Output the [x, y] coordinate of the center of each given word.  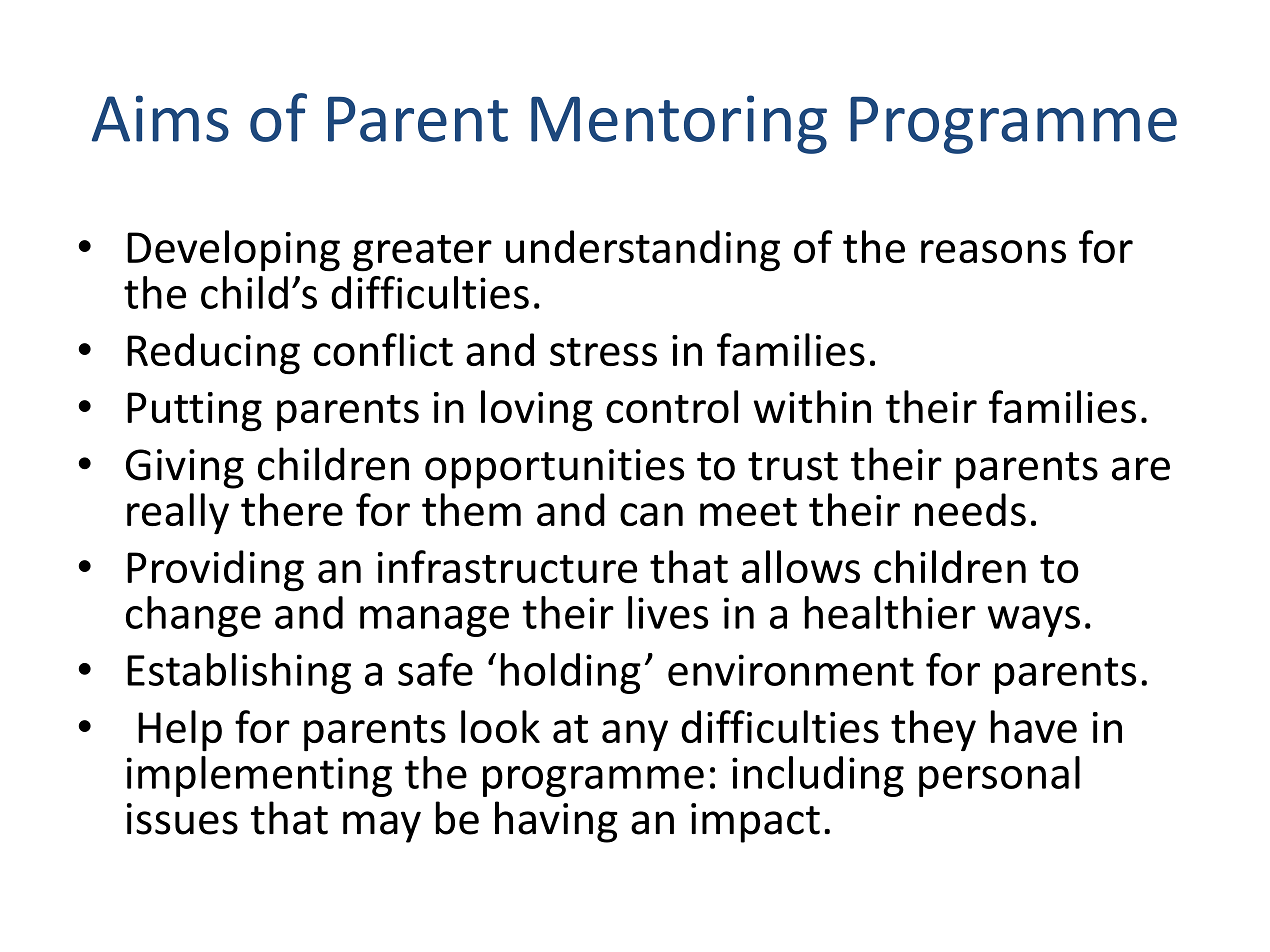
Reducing [213, 354]
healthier [890, 612]
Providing [215, 571]
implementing [259, 776]
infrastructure [507, 566]
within [812, 406]
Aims [160, 118]
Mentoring [679, 124]
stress [603, 352]
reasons [993, 251]
